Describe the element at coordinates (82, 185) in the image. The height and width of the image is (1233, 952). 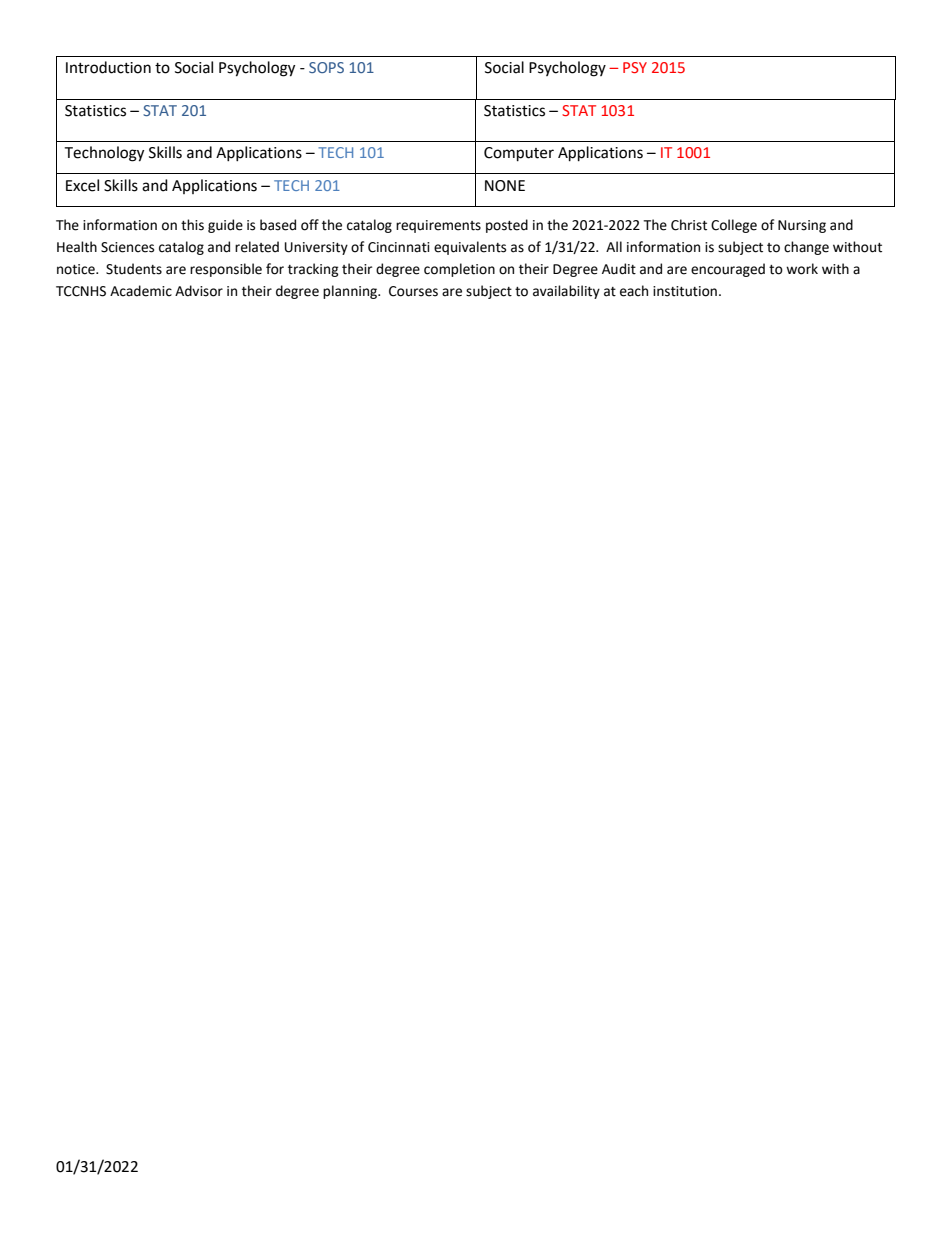
I see `Excel` at that location.
